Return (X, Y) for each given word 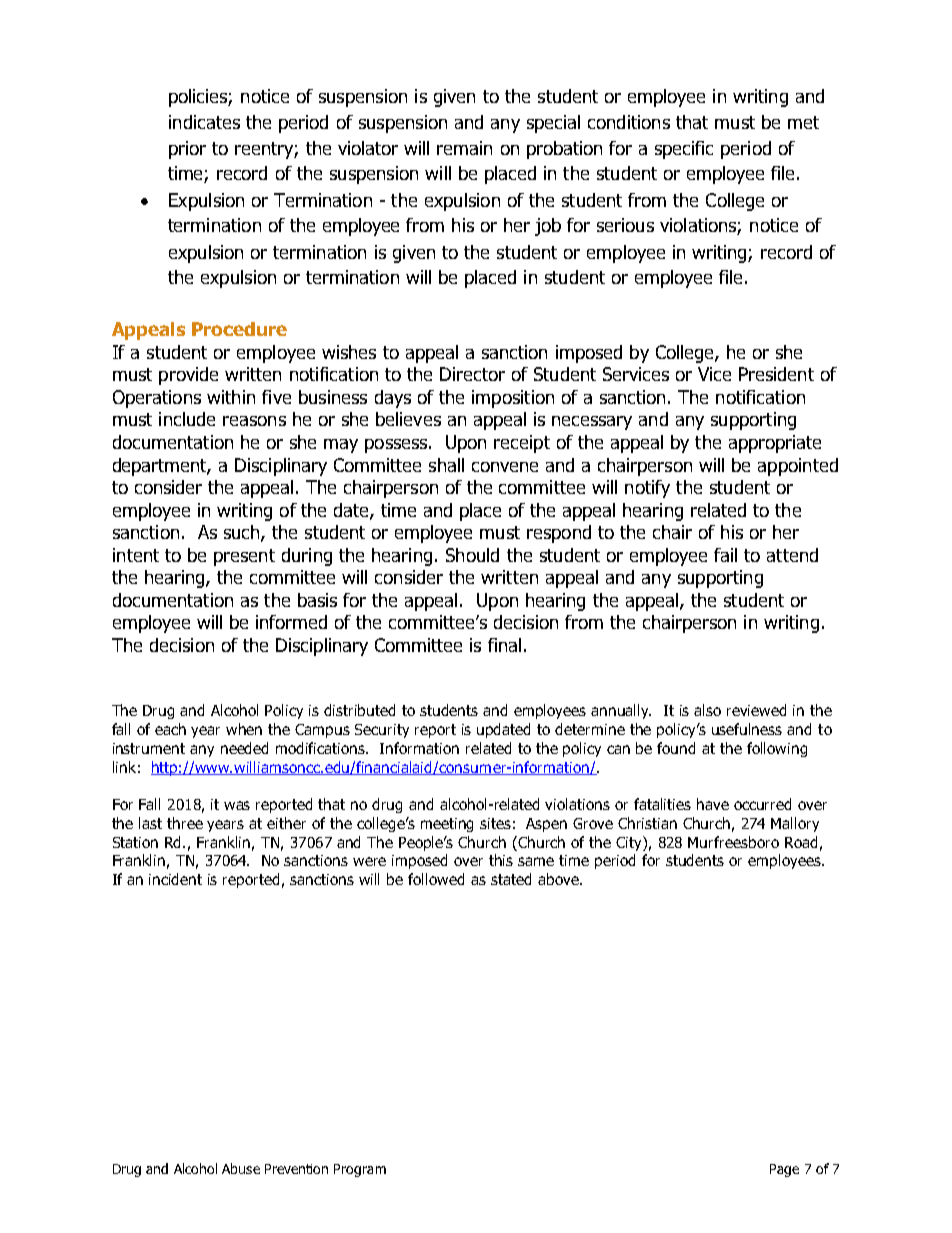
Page (784, 1170)
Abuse (241, 1168)
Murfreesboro (733, 842)
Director (472, 374)
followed (436, 879)
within (231, 397)
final (504, 645)
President (776, 374)
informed (291, 622)
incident (175, 879)
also (707, 710)
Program (360, 1170)
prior (187, 150)
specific (684, 150)
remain (464, 148)
